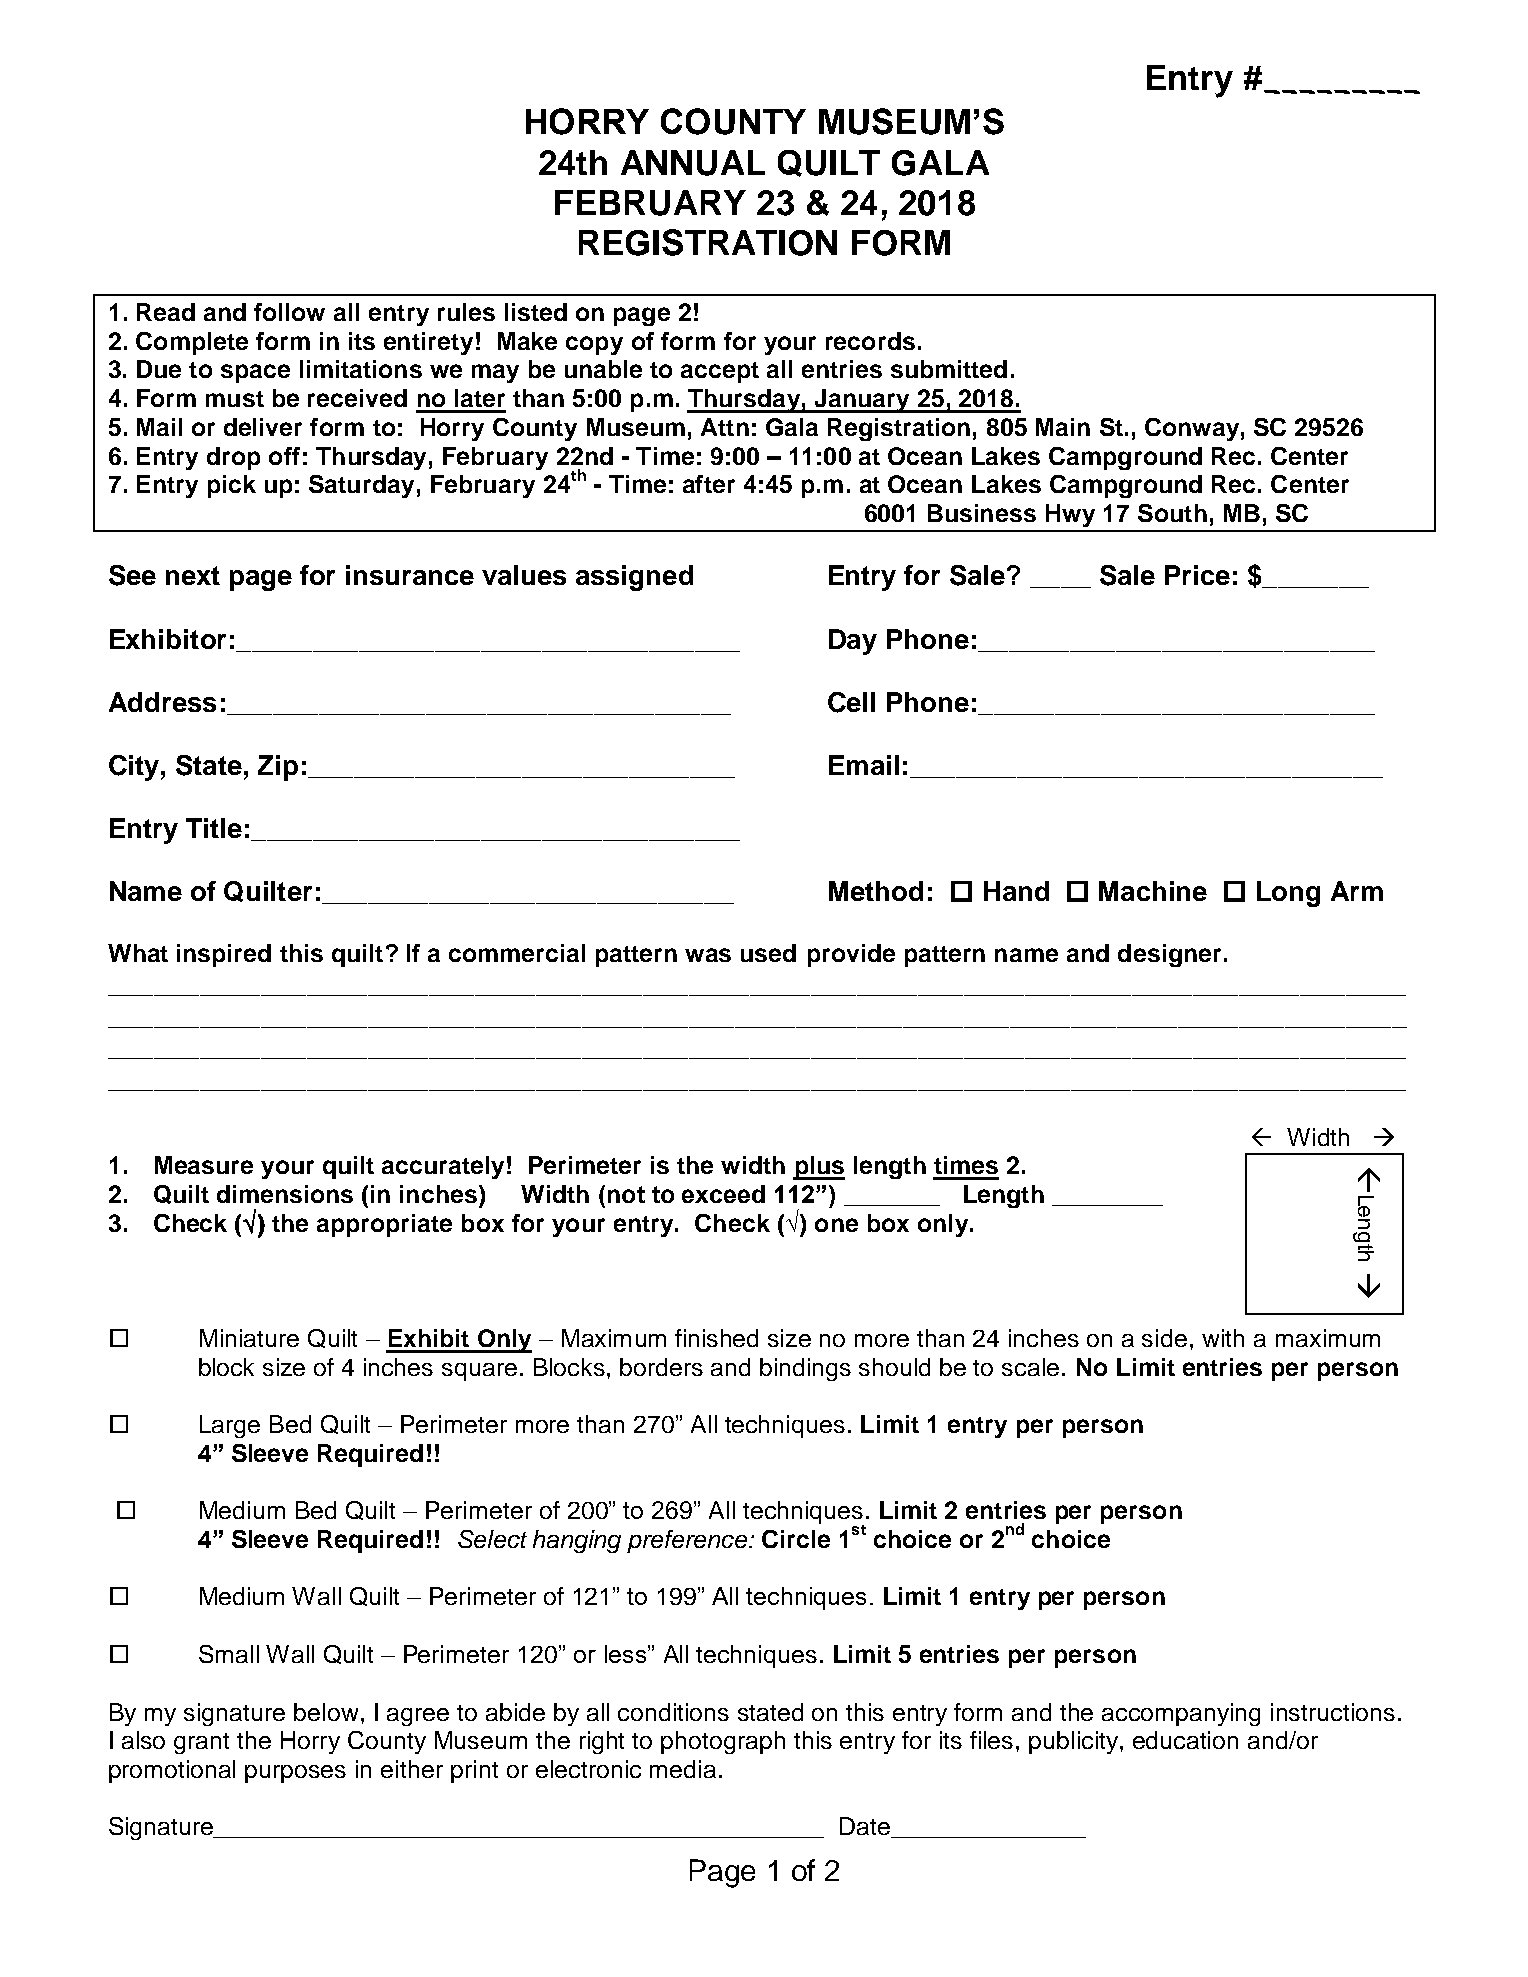 The height and width of the screenshot is (1977, 1528). What do you see at coordinates (693, 163) in the screenshot?
I see `ANNUAL` at bounding box center [693, 163].
